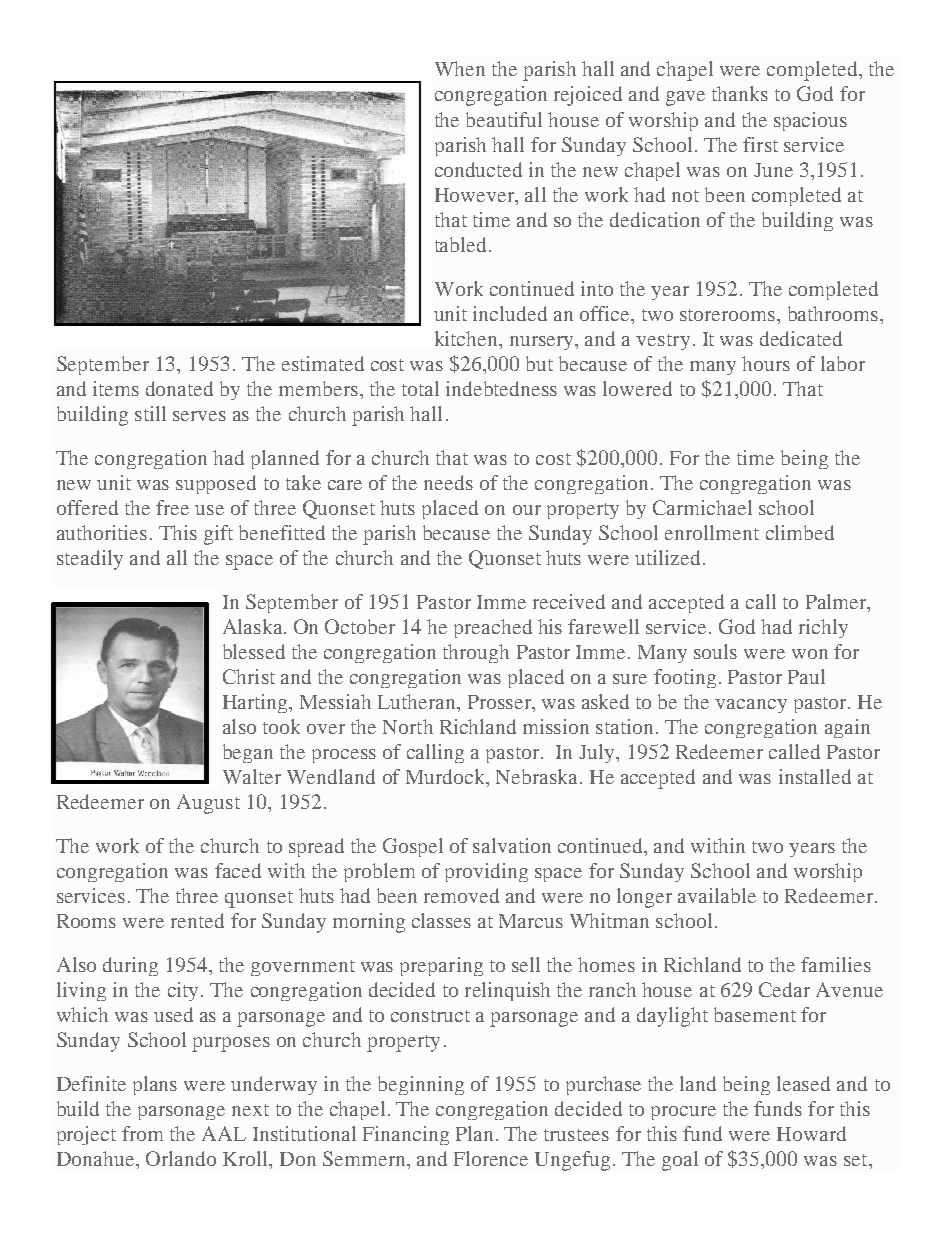 This document has height=1233, width=952. I want to click on climbed, so click(800, 532).
